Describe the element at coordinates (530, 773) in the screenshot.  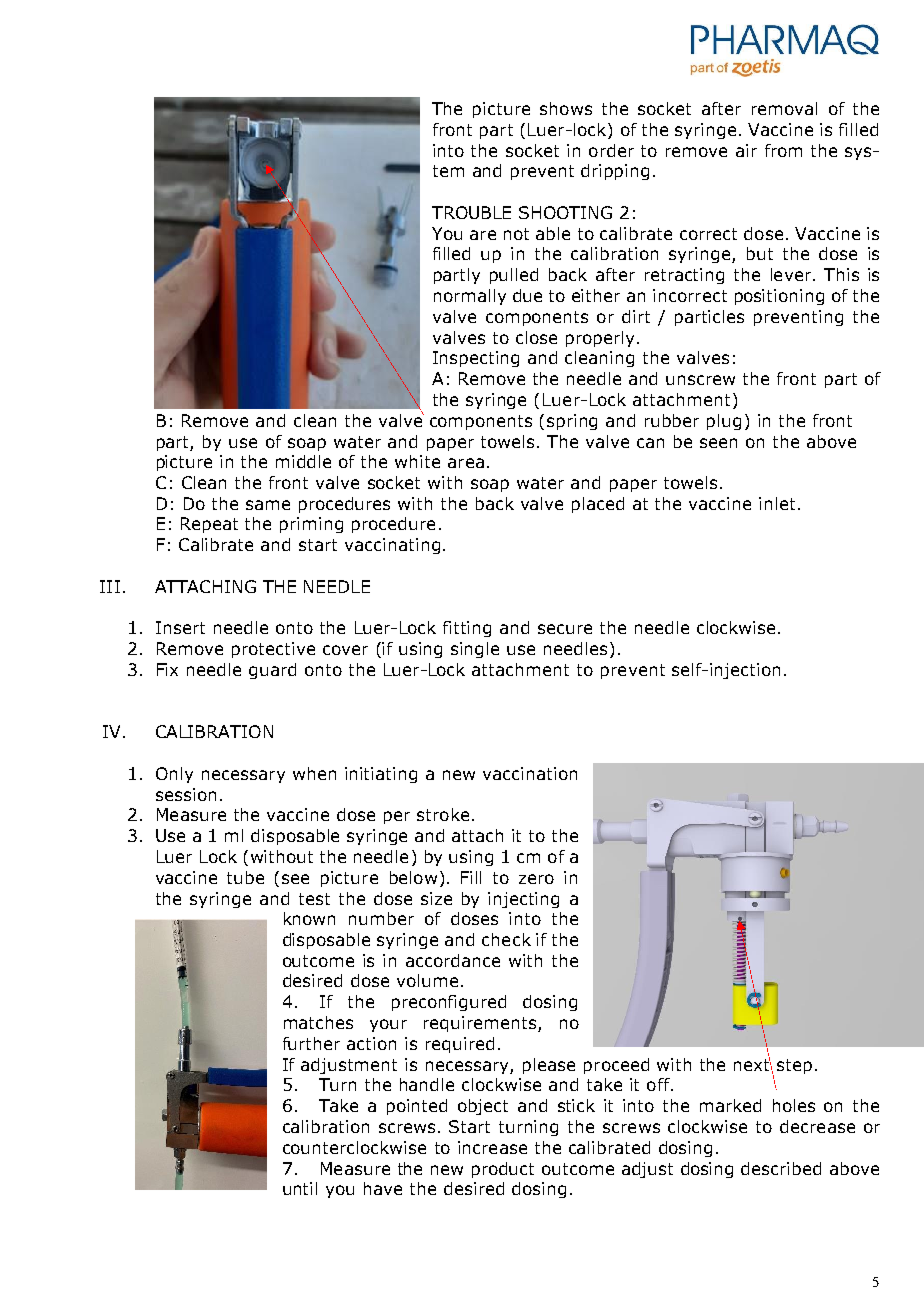
I see `vaccination` at that location.
